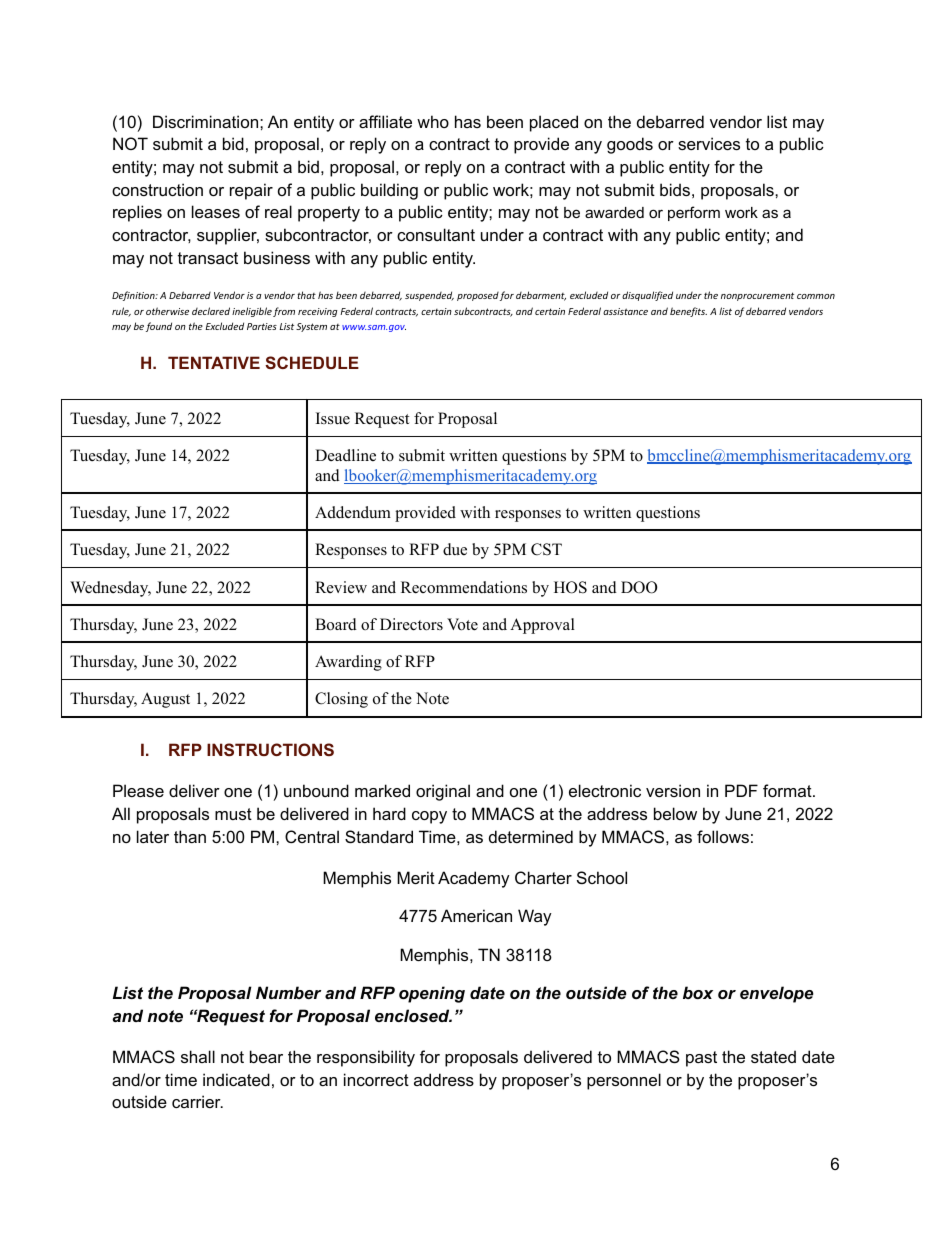 This screenshot has width=952, height=1233. What do you see at coordinates (429, 817) in the screenshot?
I see `copy` at bounding box center [429, 817].
